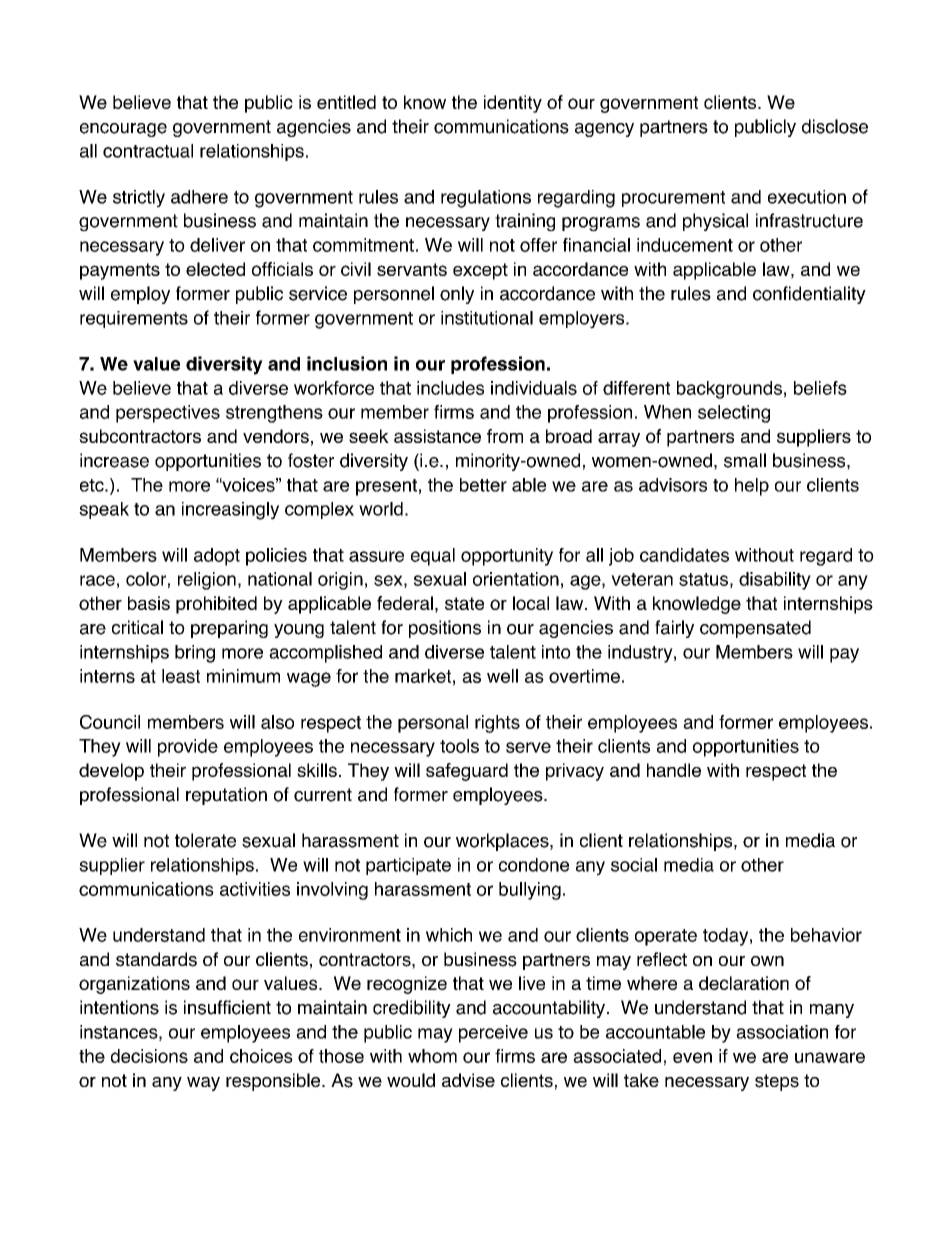  What do you see at coordinates (168, 414) in the document?
I see `perspectives` at bounding box center [168, 414].
